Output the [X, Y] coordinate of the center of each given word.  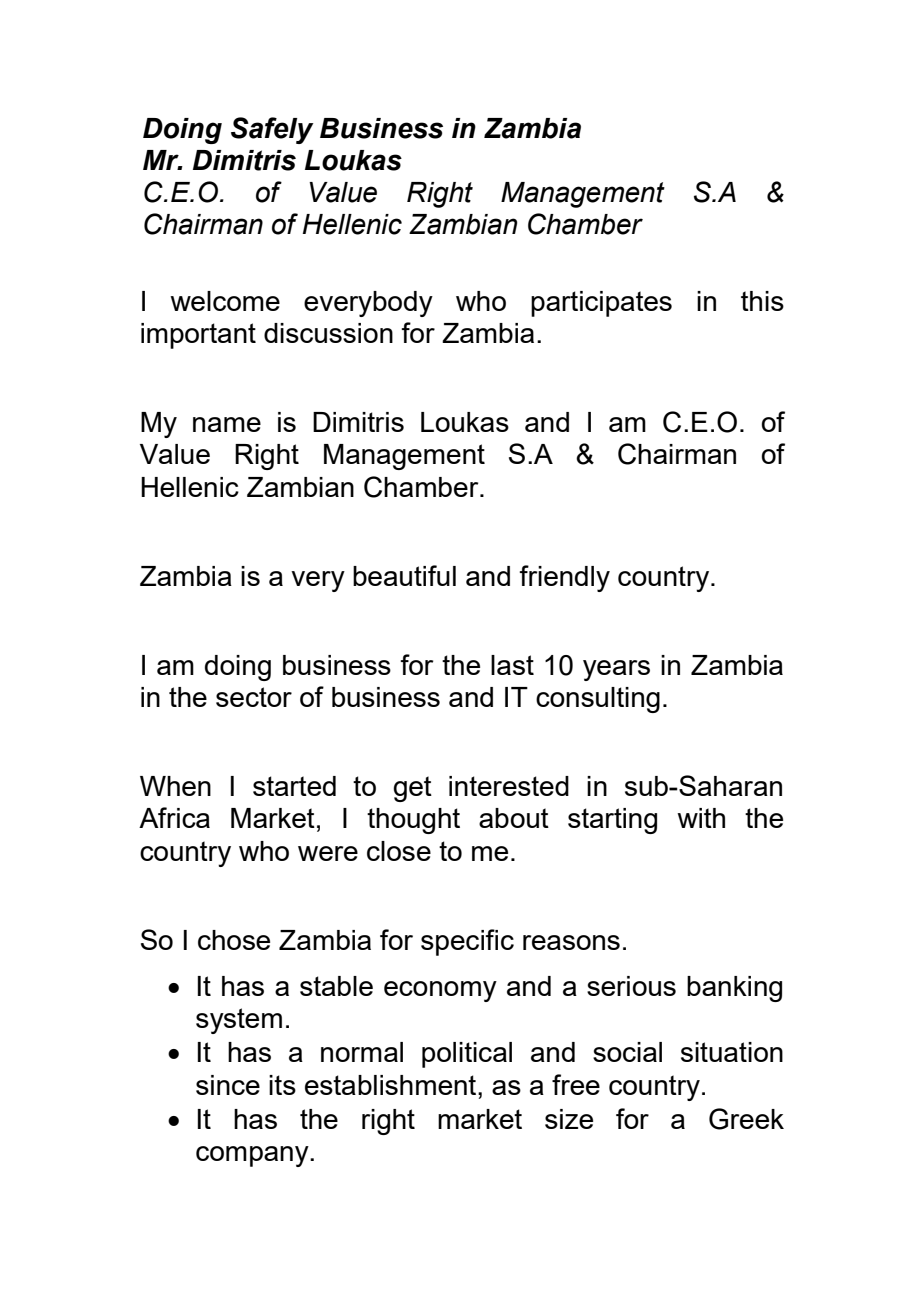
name [227, 424]
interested [509, 786]
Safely [272, 130]
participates [601, 304]
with [701, 818]
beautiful [404, 575]
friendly [564, 578]
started [294, 786]
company [253, 1156]
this [762, 301]
